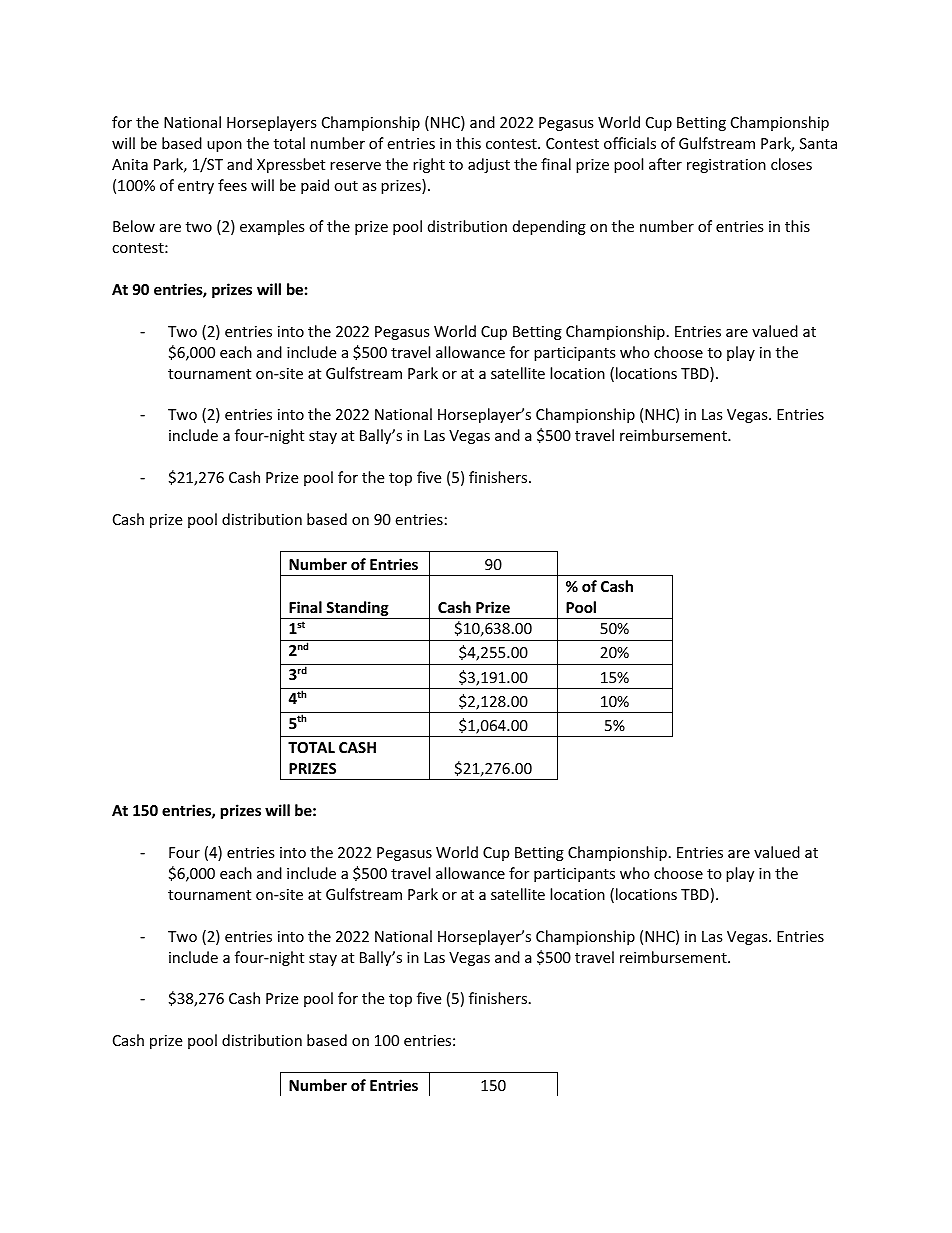 The width and height of the document is (952, 1233). What do you see at coordinates (196, 187) in the document?
I see `entry` at bounding box center [196, 187].
